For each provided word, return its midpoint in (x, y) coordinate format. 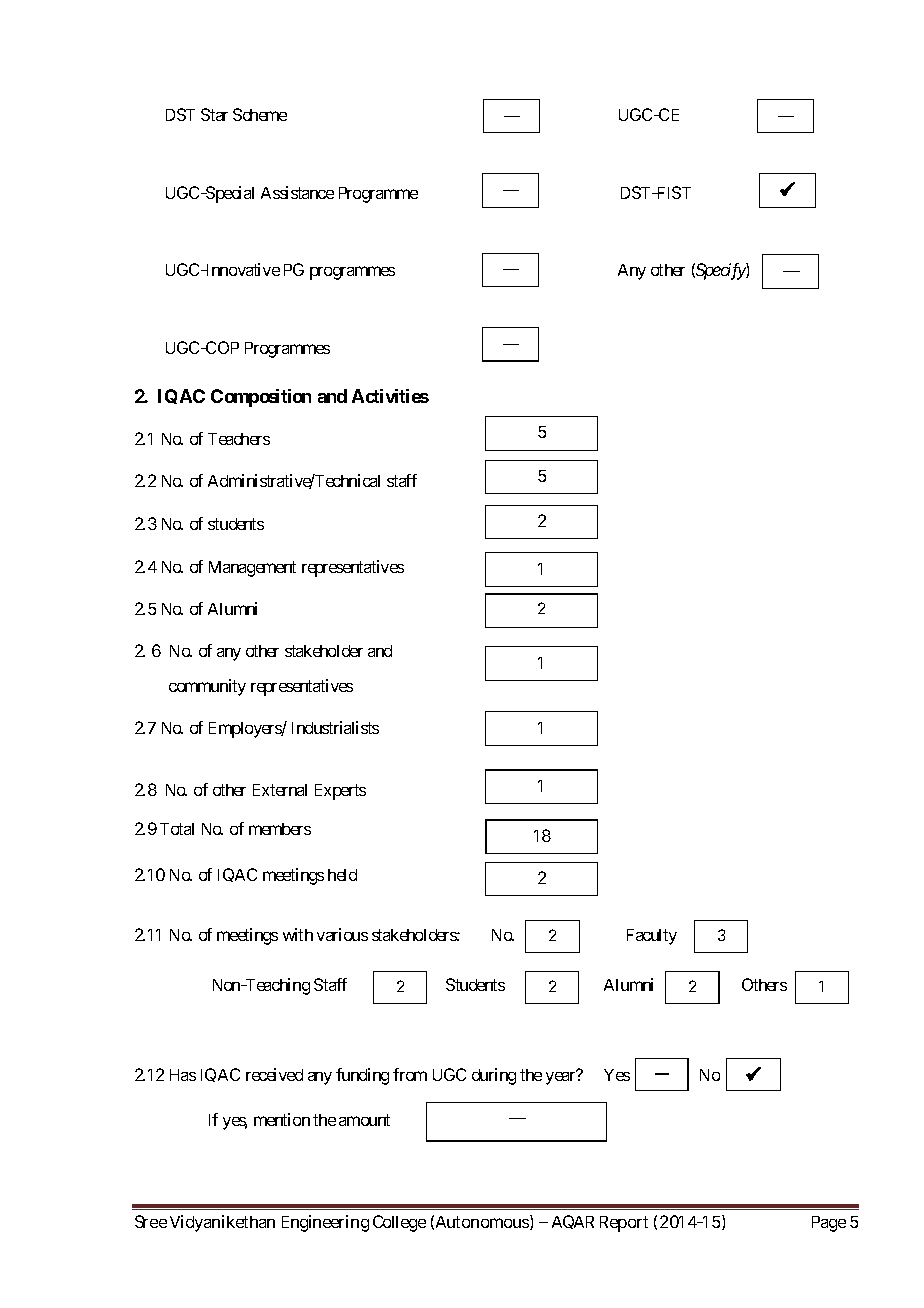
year (561, 1078)
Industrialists (335, 727)
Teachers (239, 439)
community (207, 687)
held (342, 875)
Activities (390, 396)
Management (252, 569)
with (298, 934)
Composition (261, 398)
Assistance (297, 192)
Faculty (652, 937)
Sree (151, 1221)
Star (214, 114)
